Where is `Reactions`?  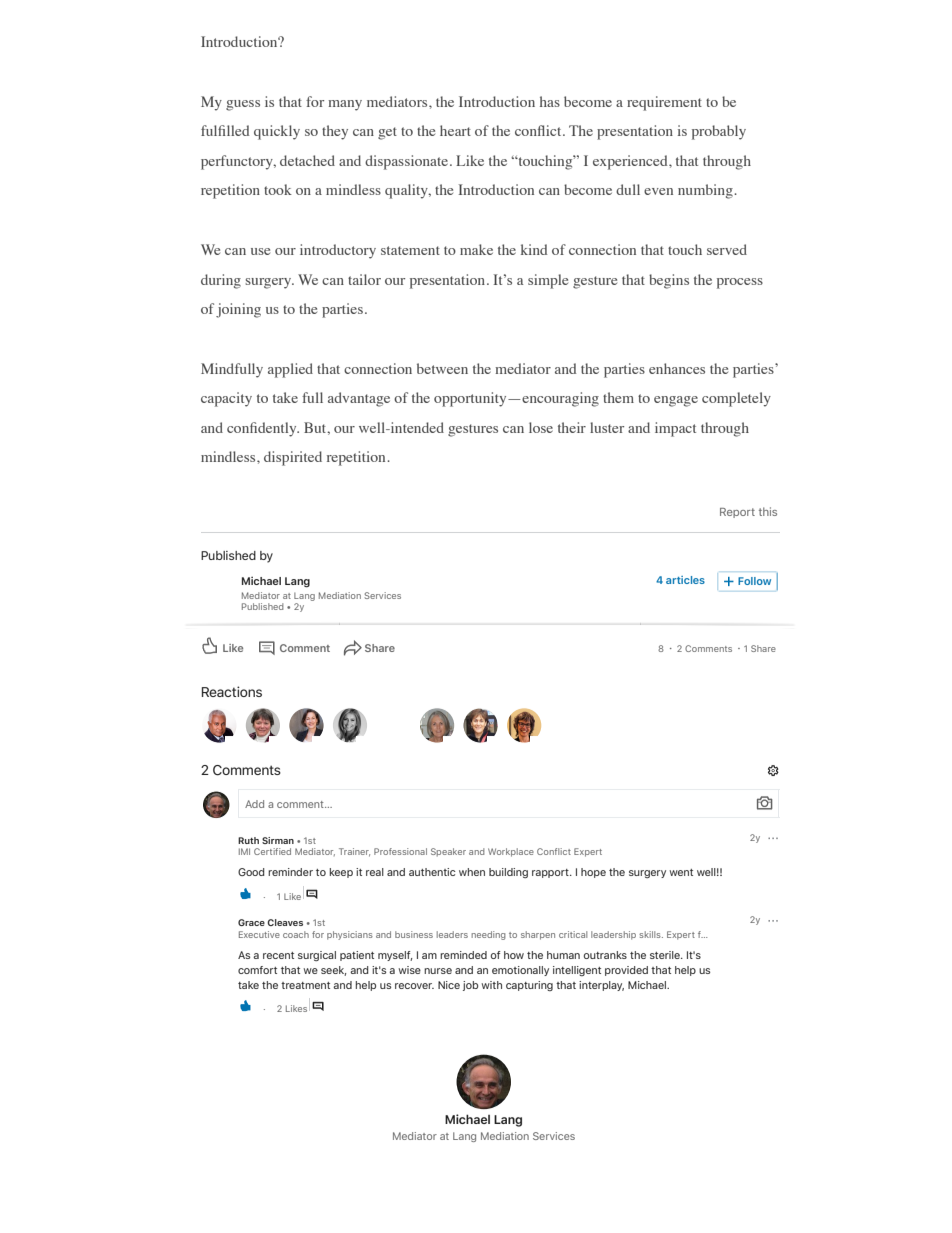
Reactions is located at coordinates (232, 691).
